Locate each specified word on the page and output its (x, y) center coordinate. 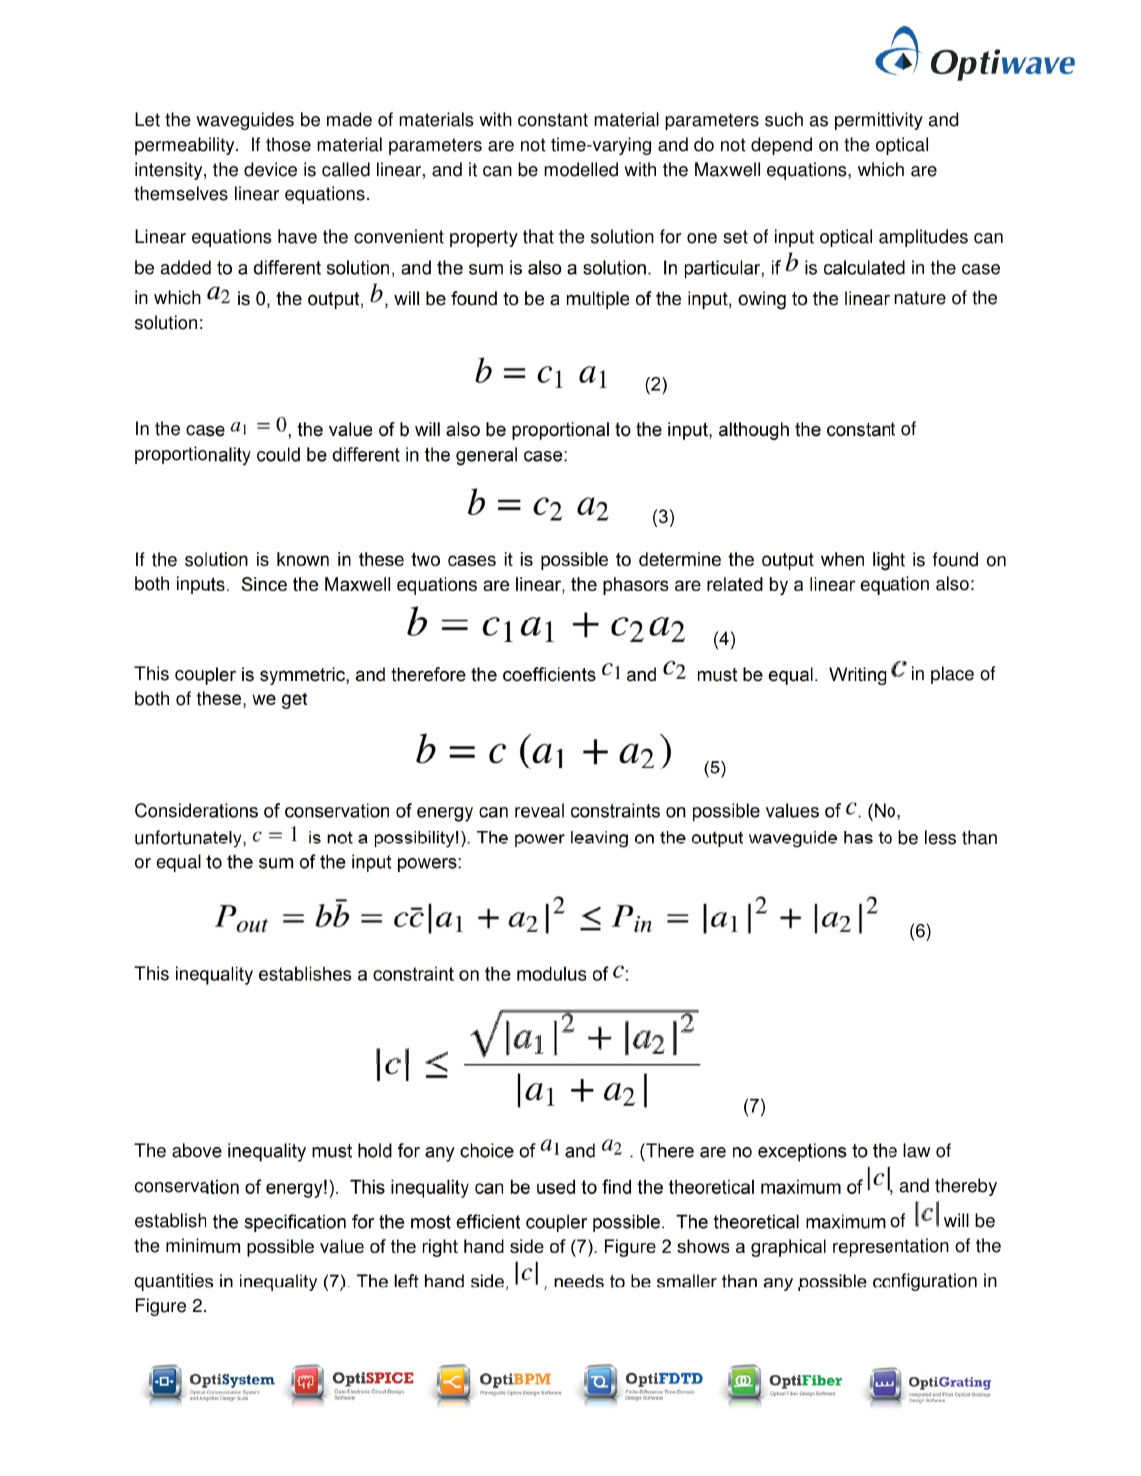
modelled (581, 169)
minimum (203, 1245)
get (294, 701)
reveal (539, 810)
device (270, 169)
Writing (857, 676)
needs (579, 1281)
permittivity (879, 121)
